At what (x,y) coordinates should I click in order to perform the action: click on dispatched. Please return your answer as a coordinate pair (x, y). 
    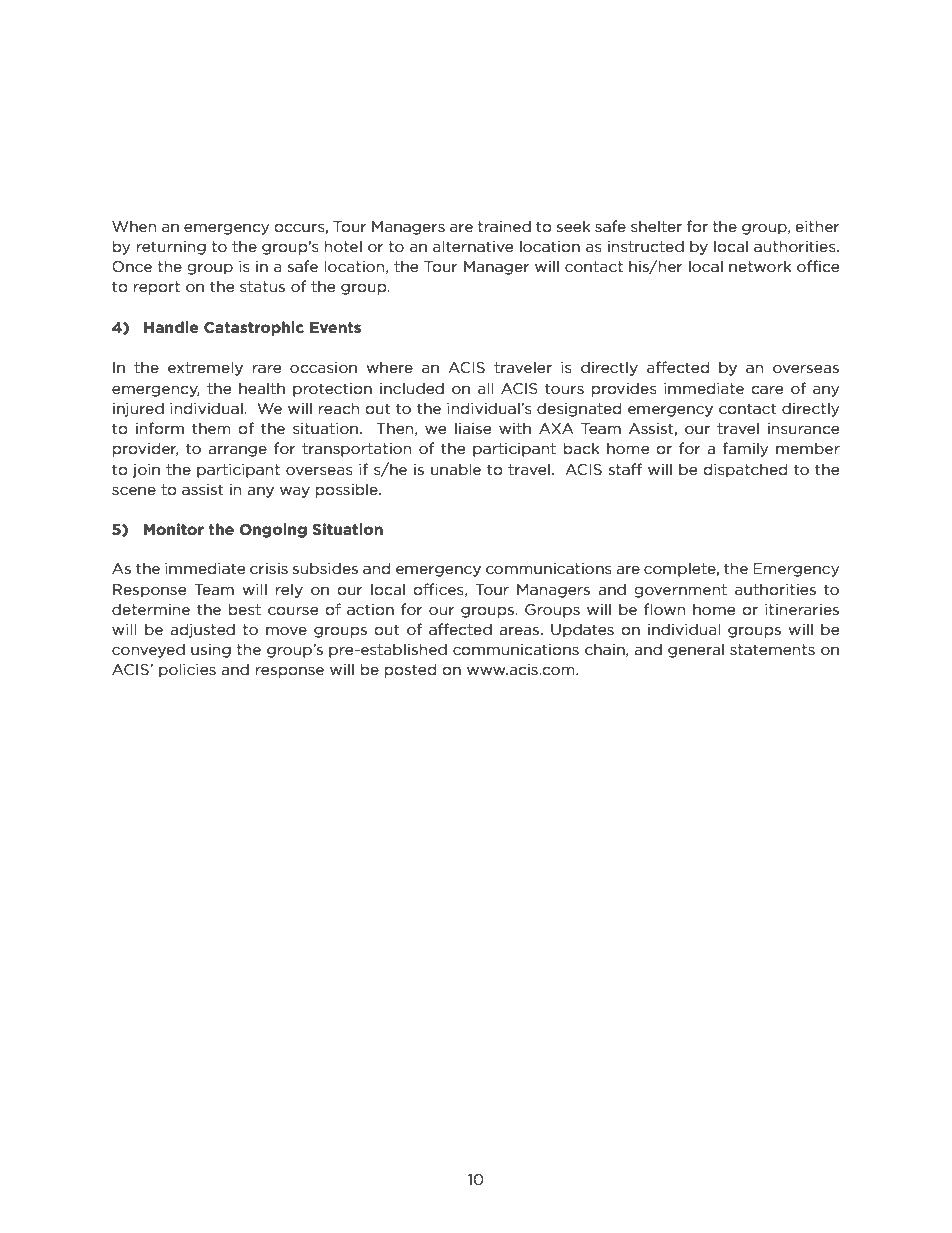
    Looking at the image, I should click on (745, 470).
